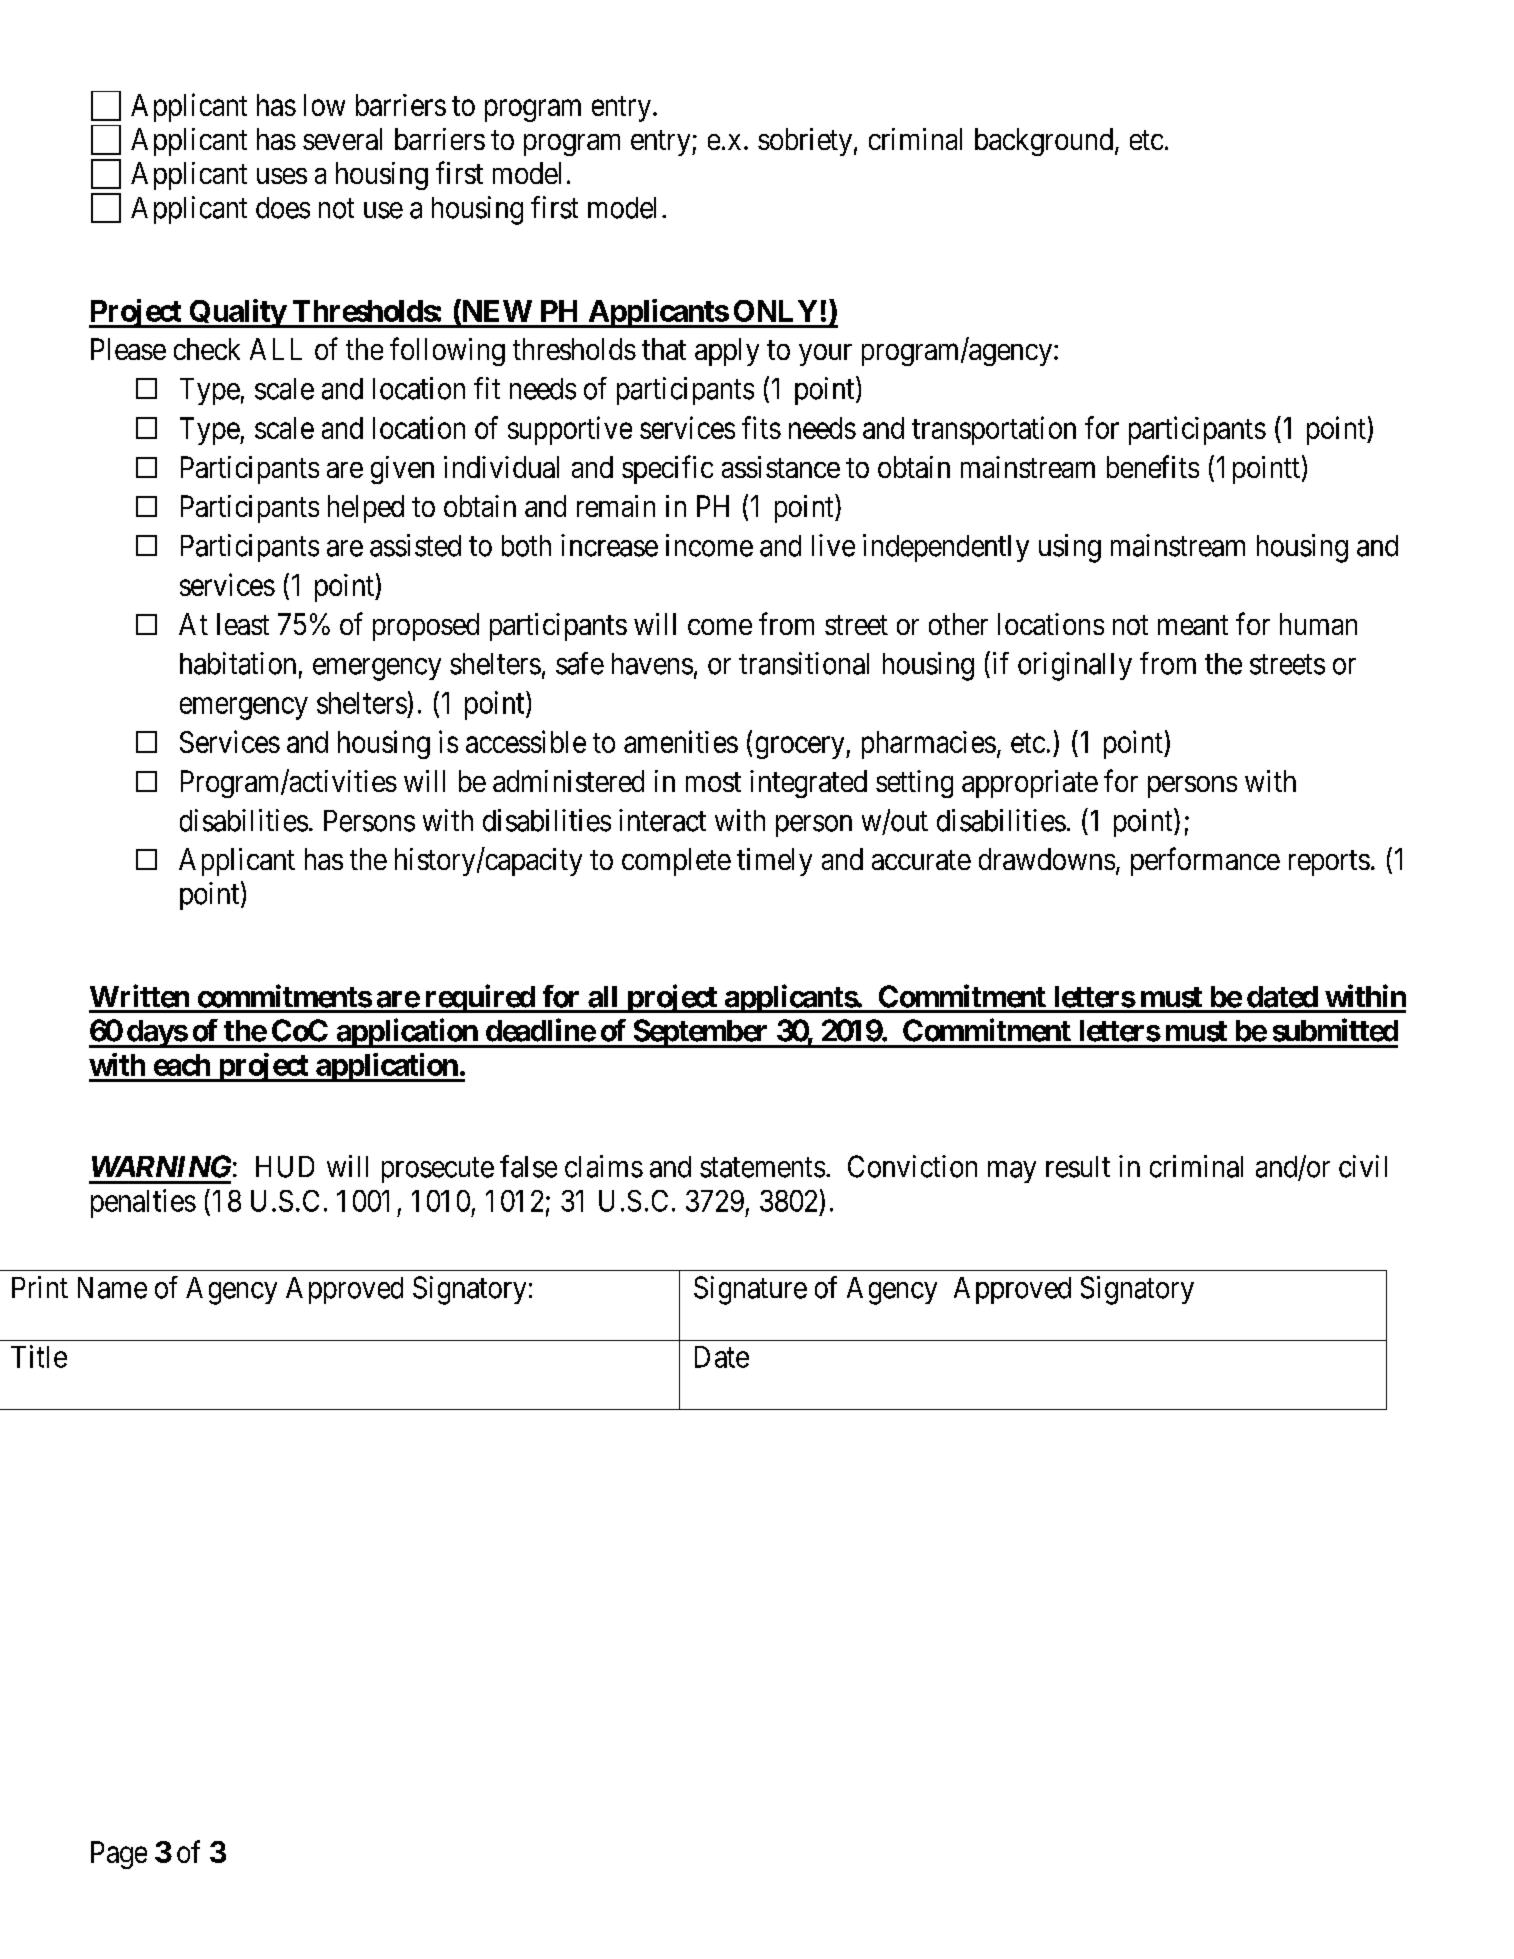 The width and height of the document is (1514, 1959). Describe the element at coordinates (39, 1356) in the document. I see `Title` at that location.
